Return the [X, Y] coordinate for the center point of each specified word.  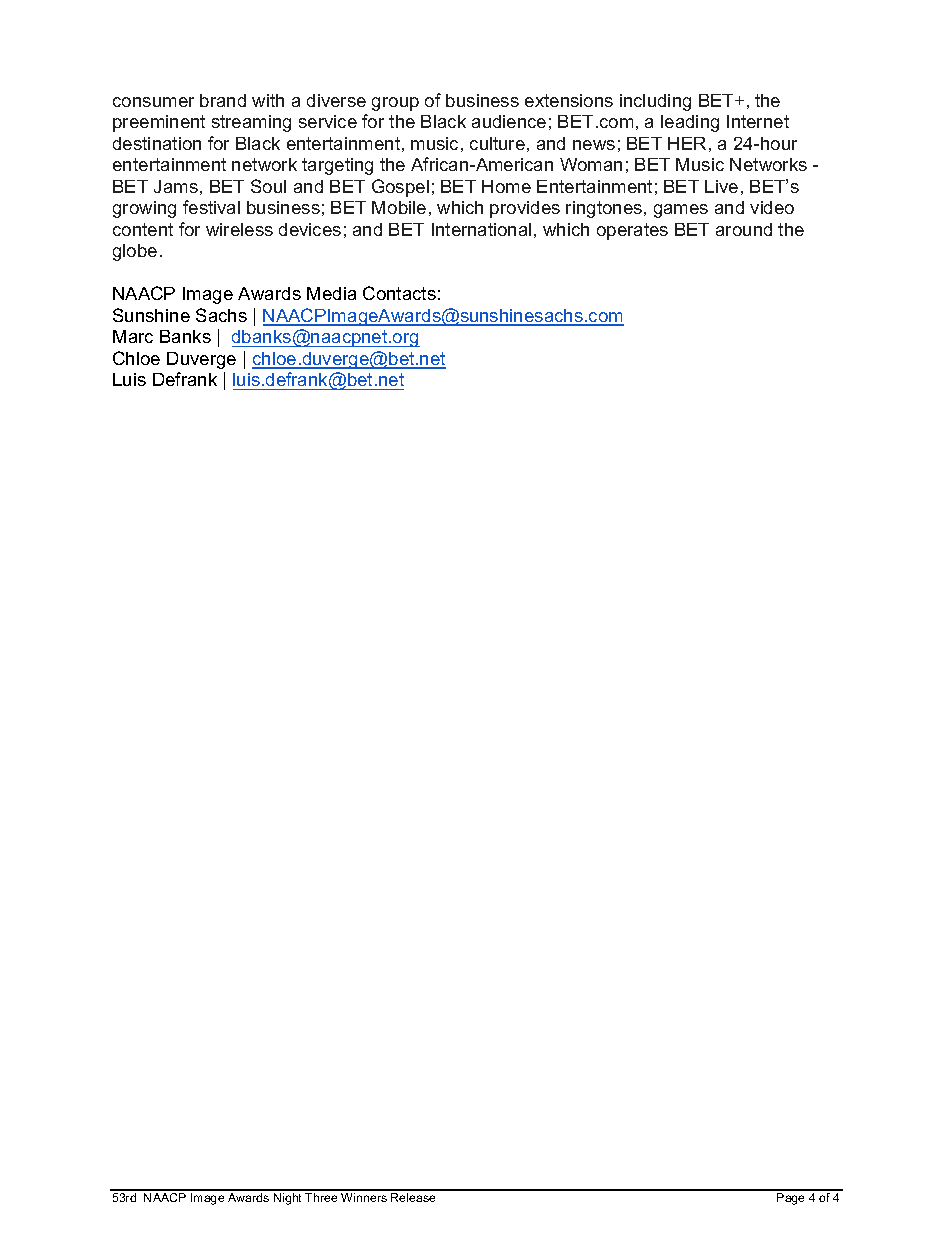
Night [287, 1199]
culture [497, 143]
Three [321, 1197]
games [681, 211]
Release [413, 1197]
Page [790, 1199]
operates [632, 231]
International [481, 229]
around [744, 229]
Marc [133, 336]
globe [135, 252]
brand [223, 100]
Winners [364, 1197]
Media [331, 293]
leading [690, 123]
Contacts [399, 293]
